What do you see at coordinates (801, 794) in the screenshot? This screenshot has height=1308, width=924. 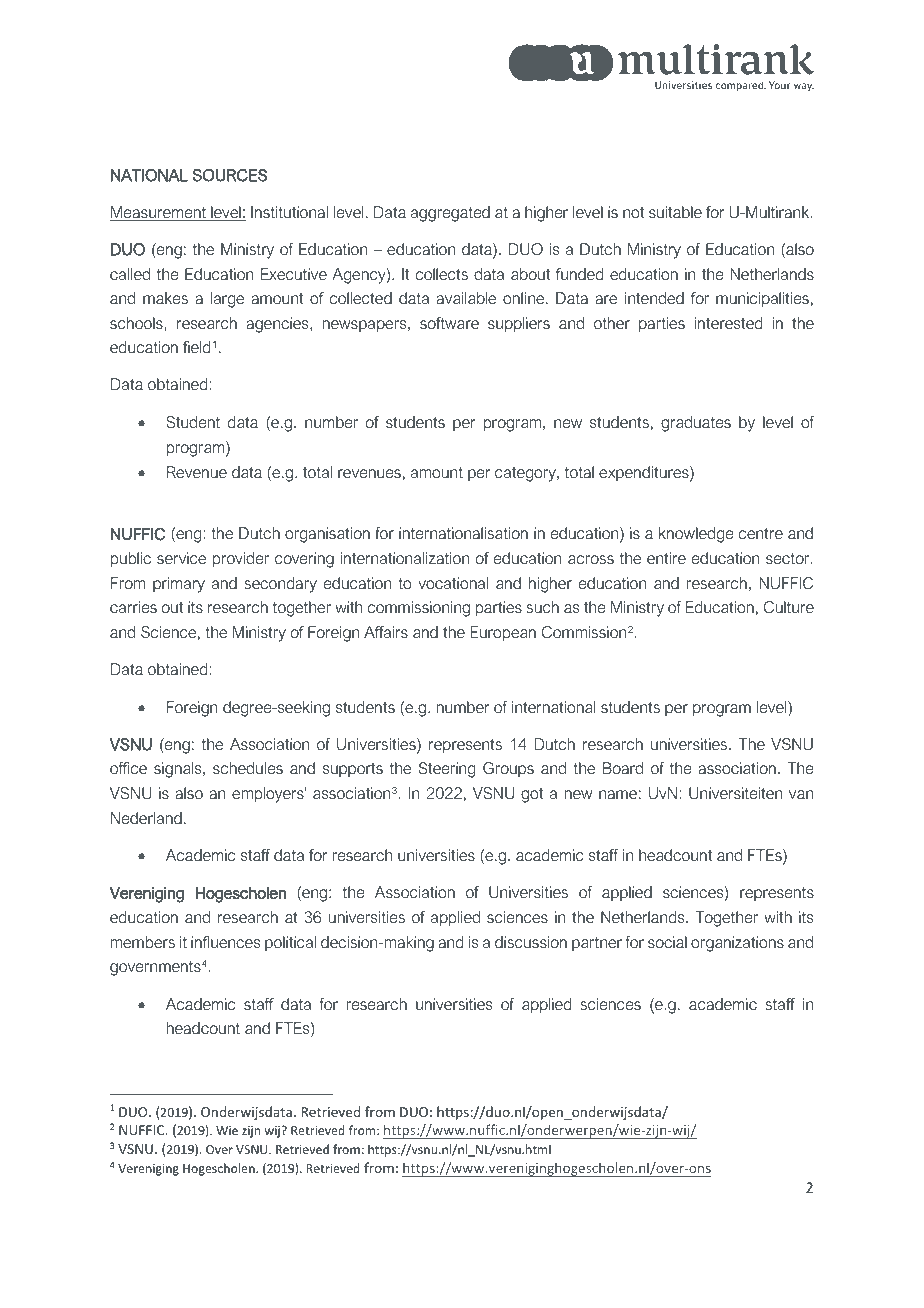 I see `van` at bounding box center [801, 794].
